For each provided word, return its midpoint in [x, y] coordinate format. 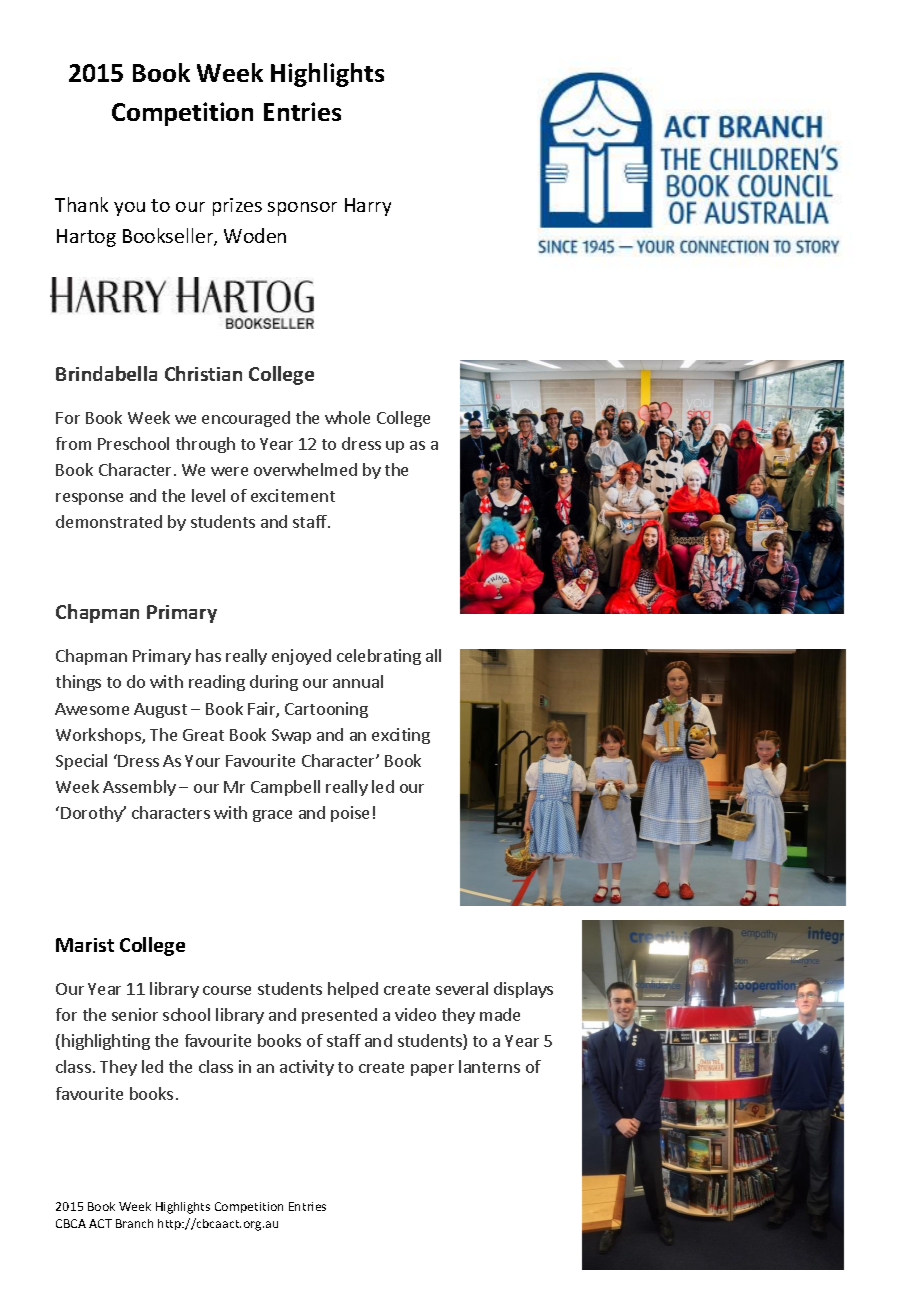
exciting [401, 736]
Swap [291, 736]
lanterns [489, 1066]
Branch [134, 1223]
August [160, 710]
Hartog [86, 238]
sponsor [302, 209]
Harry [368, 207]
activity [307, 1068]
